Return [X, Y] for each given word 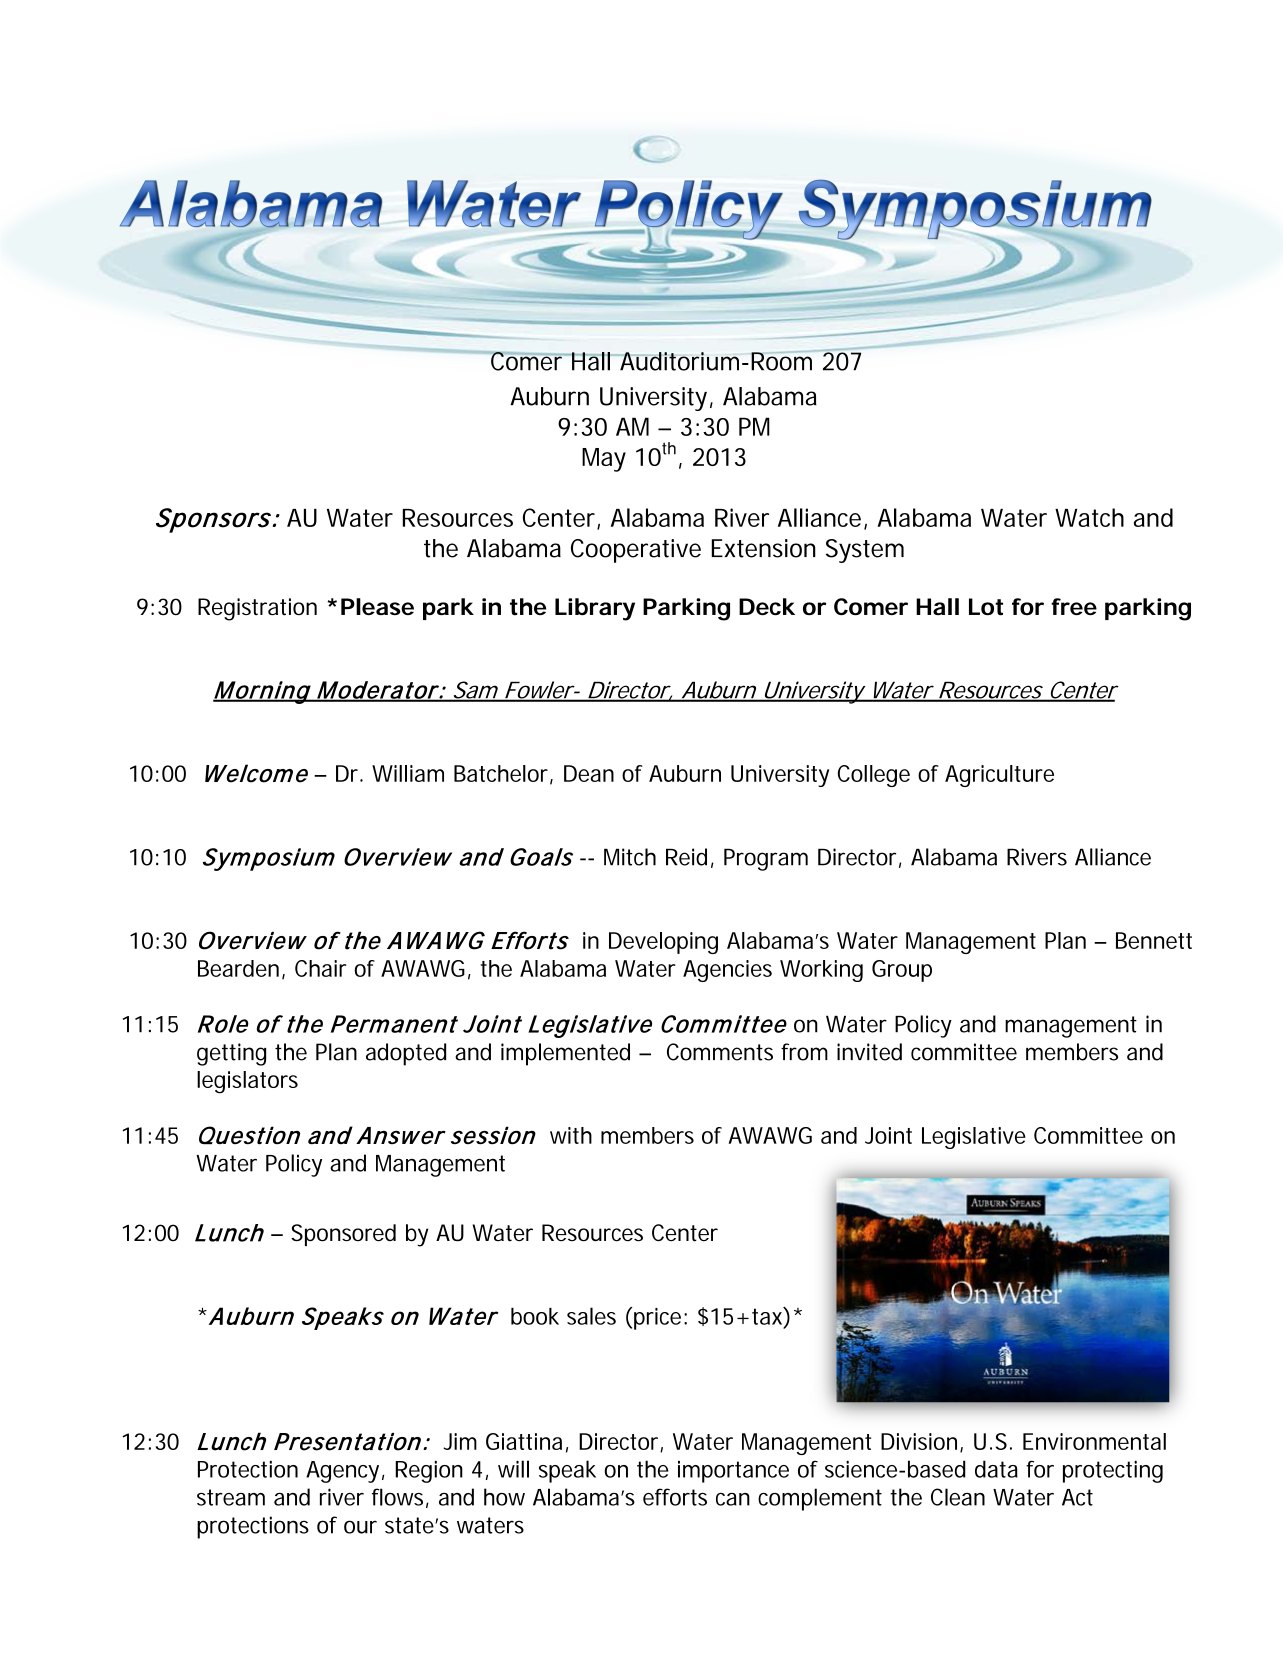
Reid [686, 857]
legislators [247, 1082]
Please [377, 606]
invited [869, 1052]
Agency [342, 1472]
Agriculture [999, 776]
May [604, 460]
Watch [1089, 517]
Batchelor [502, 774]
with [571, 1135]
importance [733, 1472]
